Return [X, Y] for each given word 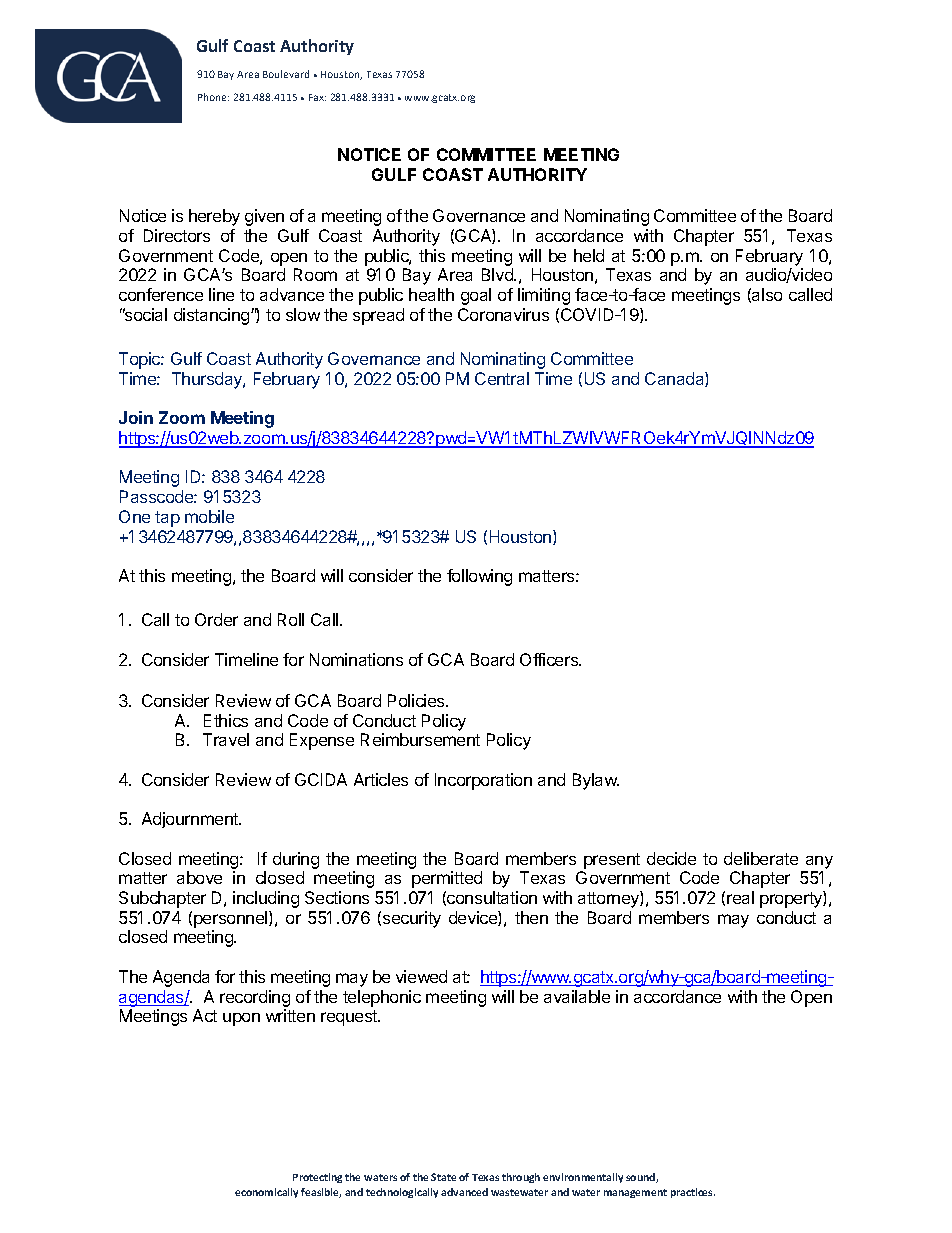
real [740, 897]
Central [502, 378]
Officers [550, 659]
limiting [544, 296]
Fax [317, 97]
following [479, 577]
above [199, 877]
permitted [447, 879]
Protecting [317, 1178]
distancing [213, 316]
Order [216, 619]
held [589, 255]
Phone [213, 97]
